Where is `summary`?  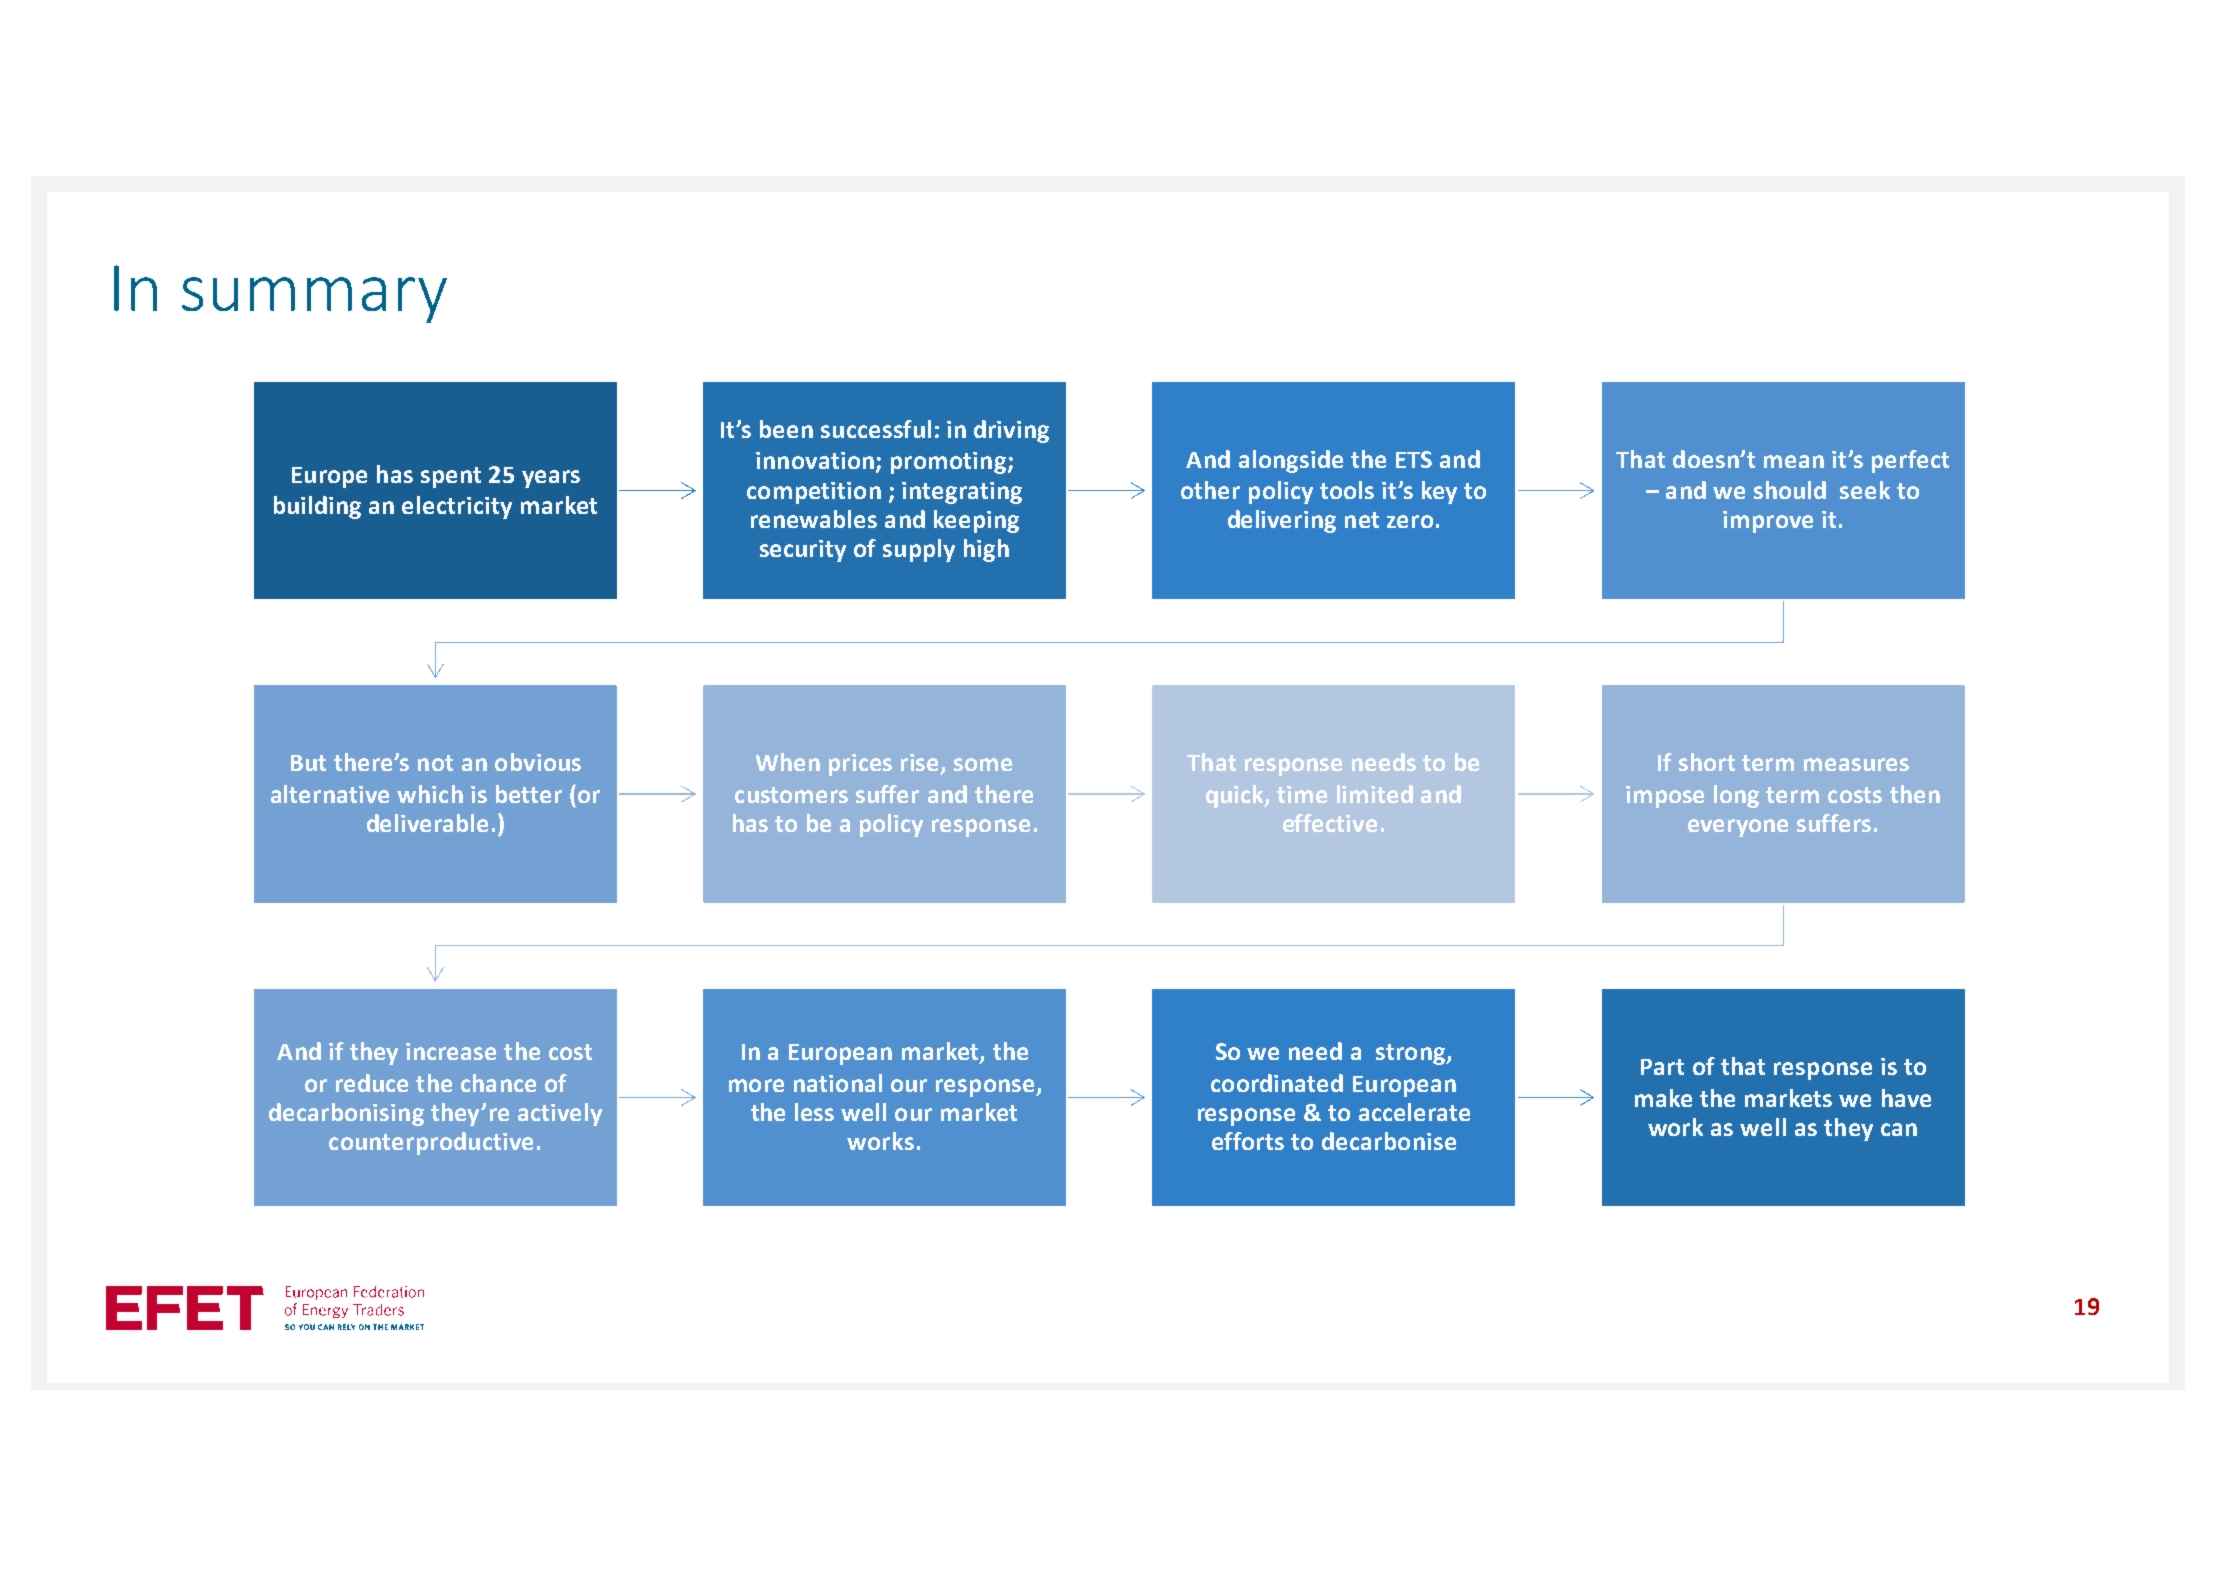 summary is located at coordinates (314, 300).
